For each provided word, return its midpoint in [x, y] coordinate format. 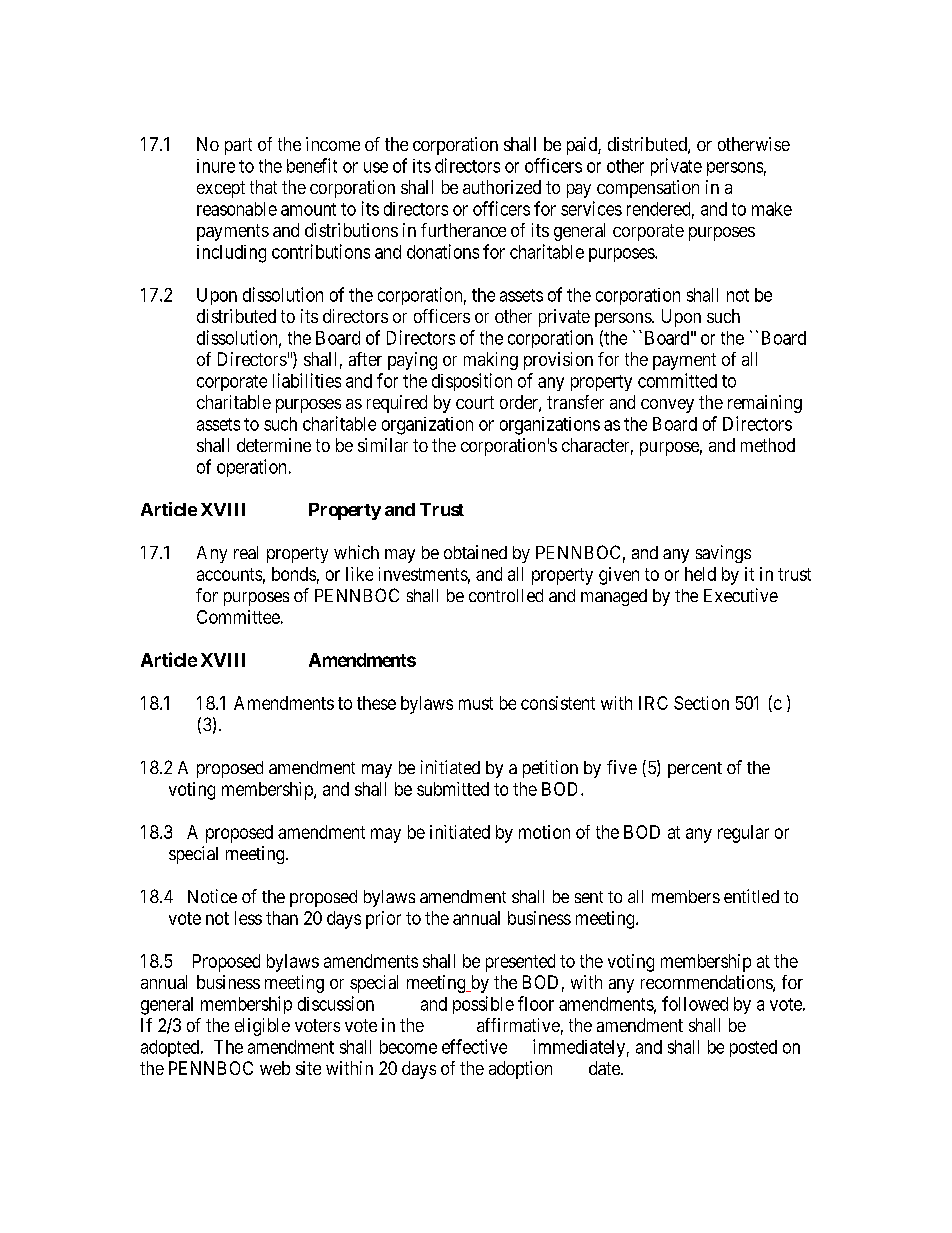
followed [695, 1003]
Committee [238, 617]
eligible [262, 1027]
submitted [453, 789]
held [700, 574]
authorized [502, 187]
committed [677, 380]
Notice [212, 896]
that [263, 187]
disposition [472, 382]
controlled [506, 595]
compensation [648, 189]
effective [474, 1046]
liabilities [307, 380]
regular [743, 834]
